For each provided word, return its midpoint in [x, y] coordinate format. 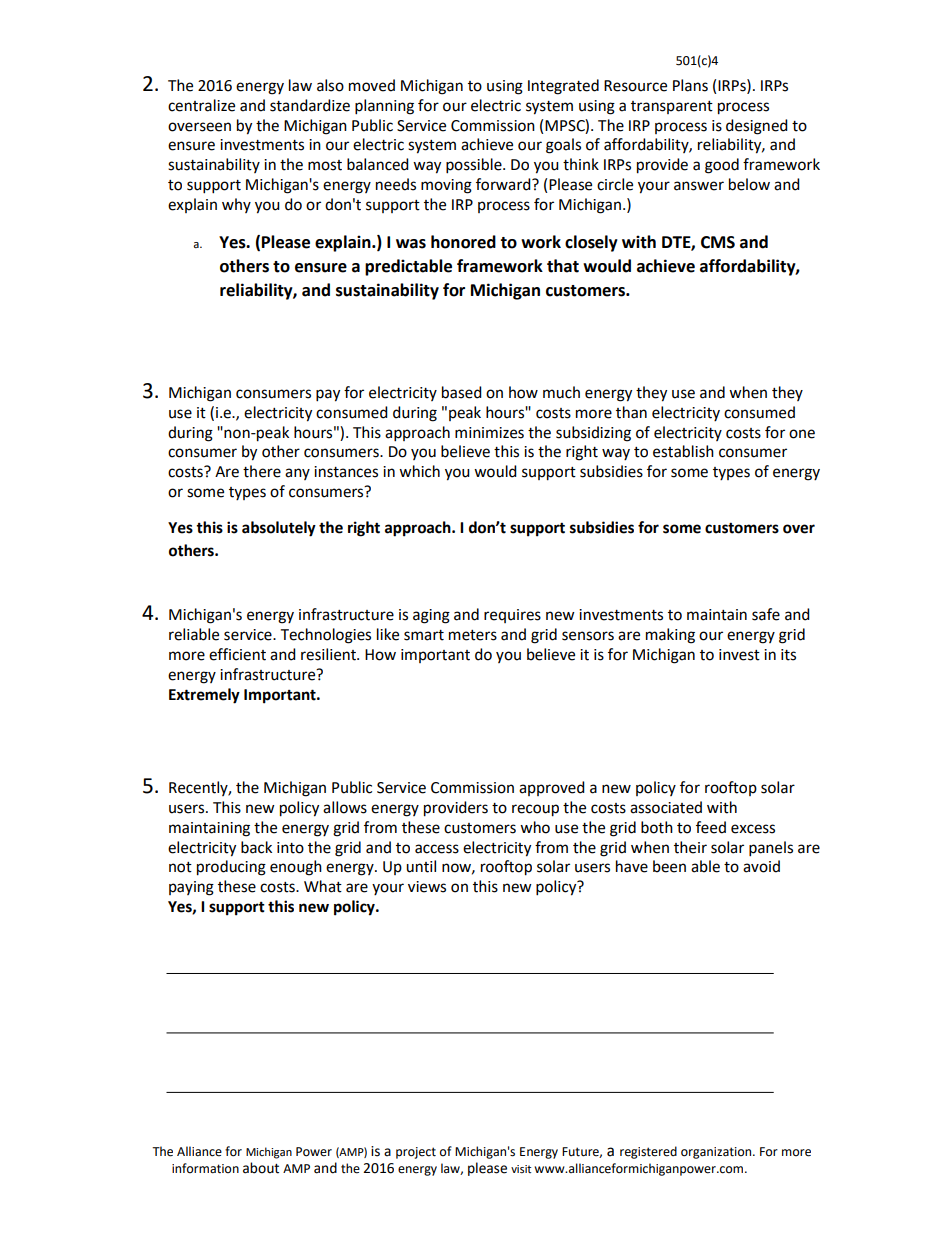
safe [766, 614]
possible [475, 166]
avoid [761, 866]
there [262, 471]
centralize [201, 105]
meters [473, 635]
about [261, 1168]
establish [683, 451]
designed [757, 127]
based [462, 392]
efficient [237, 654]
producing [231, 868]
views [427, 887]
